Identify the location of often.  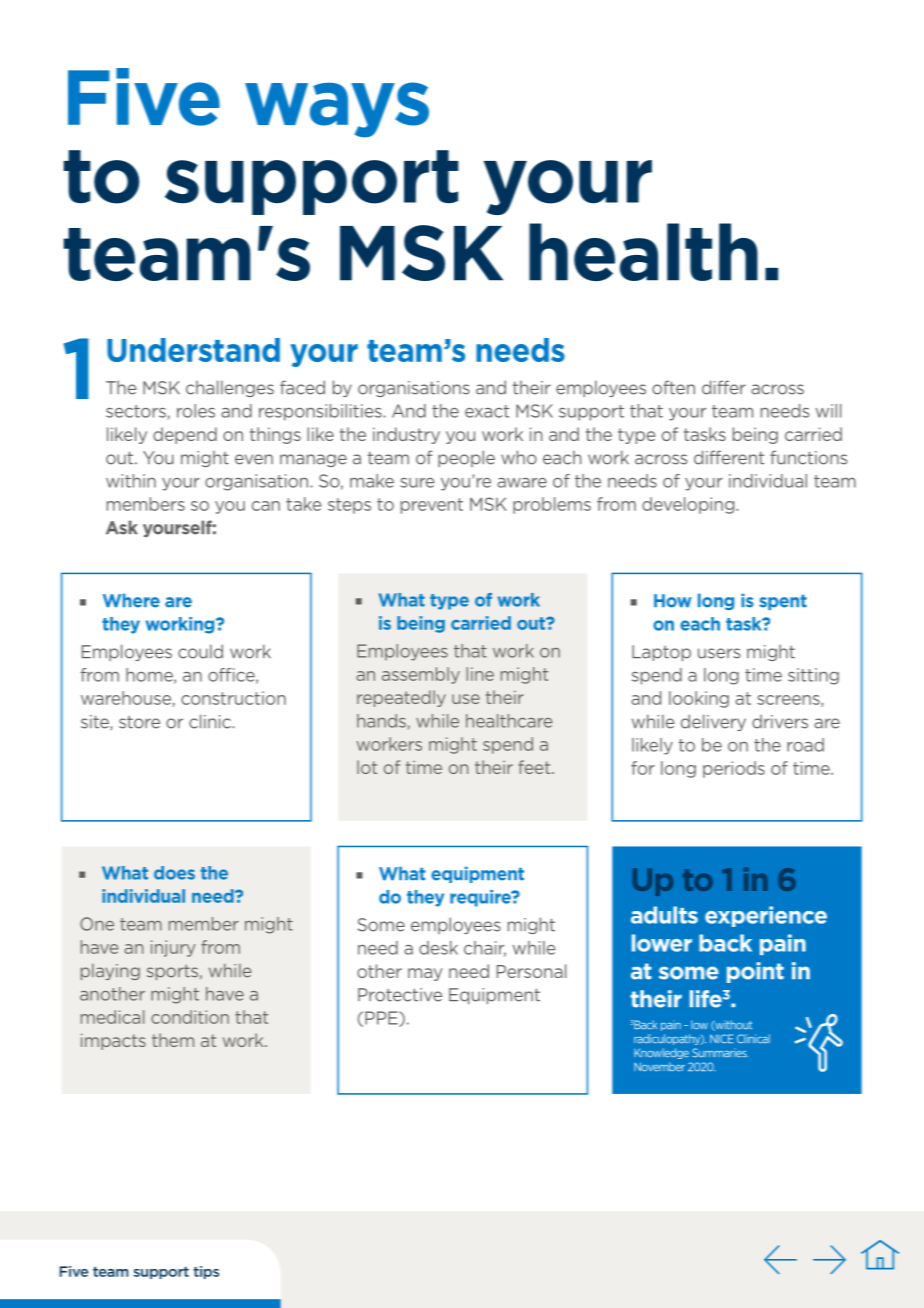
(673, 387).
